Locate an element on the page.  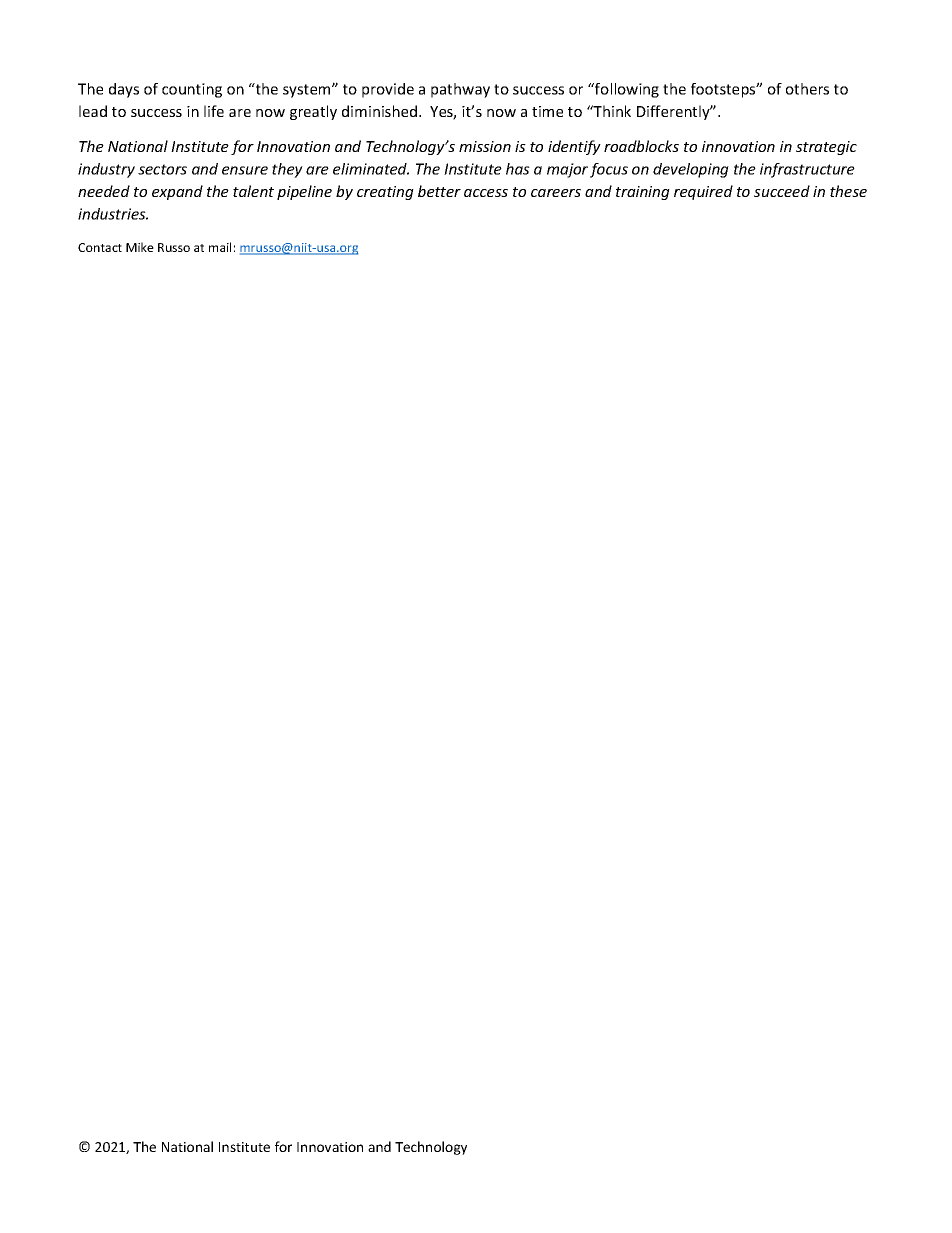
pathway is located at coordinates (460, 90).
